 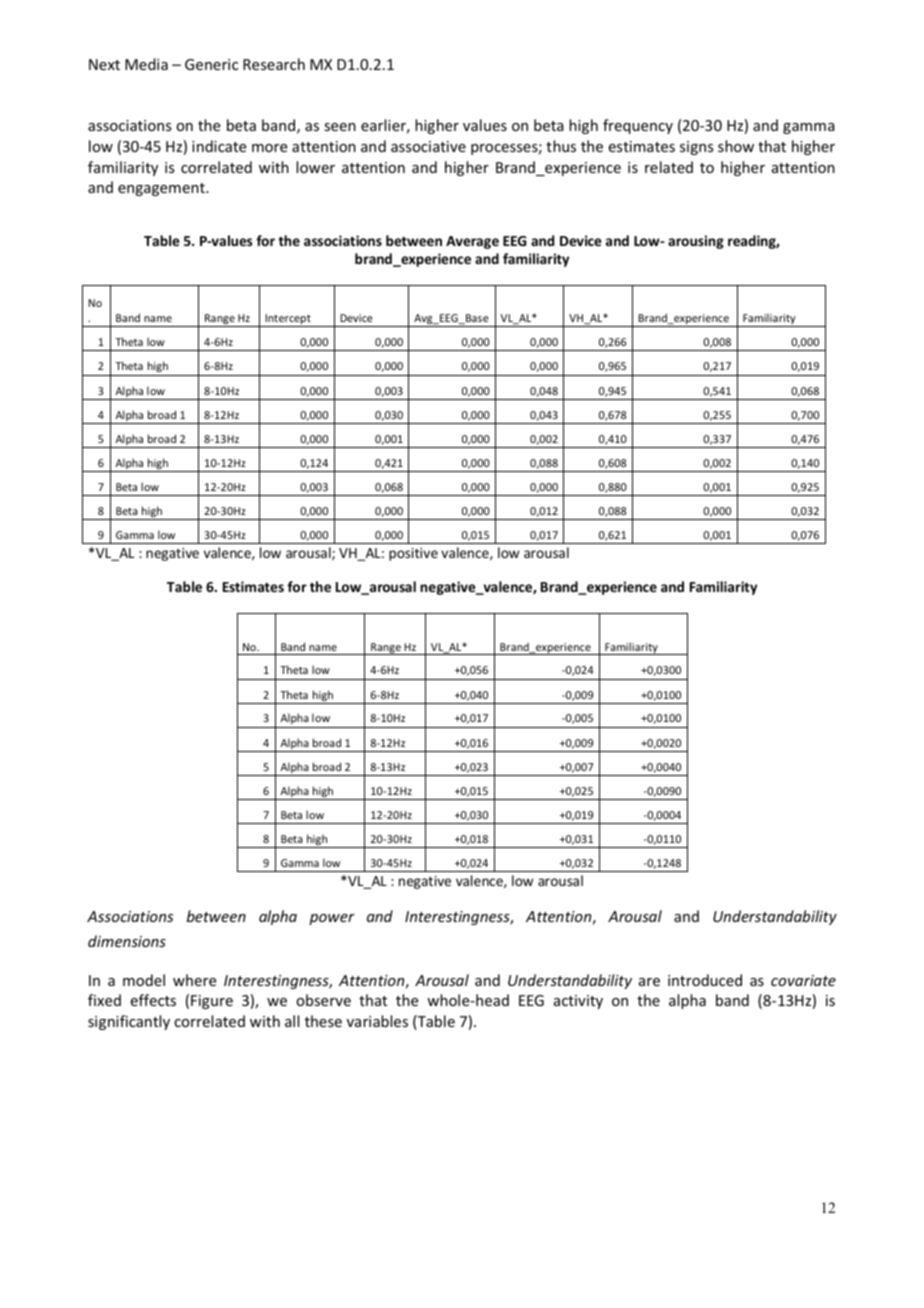 I want to click on where, so click(x=194, y=980).
